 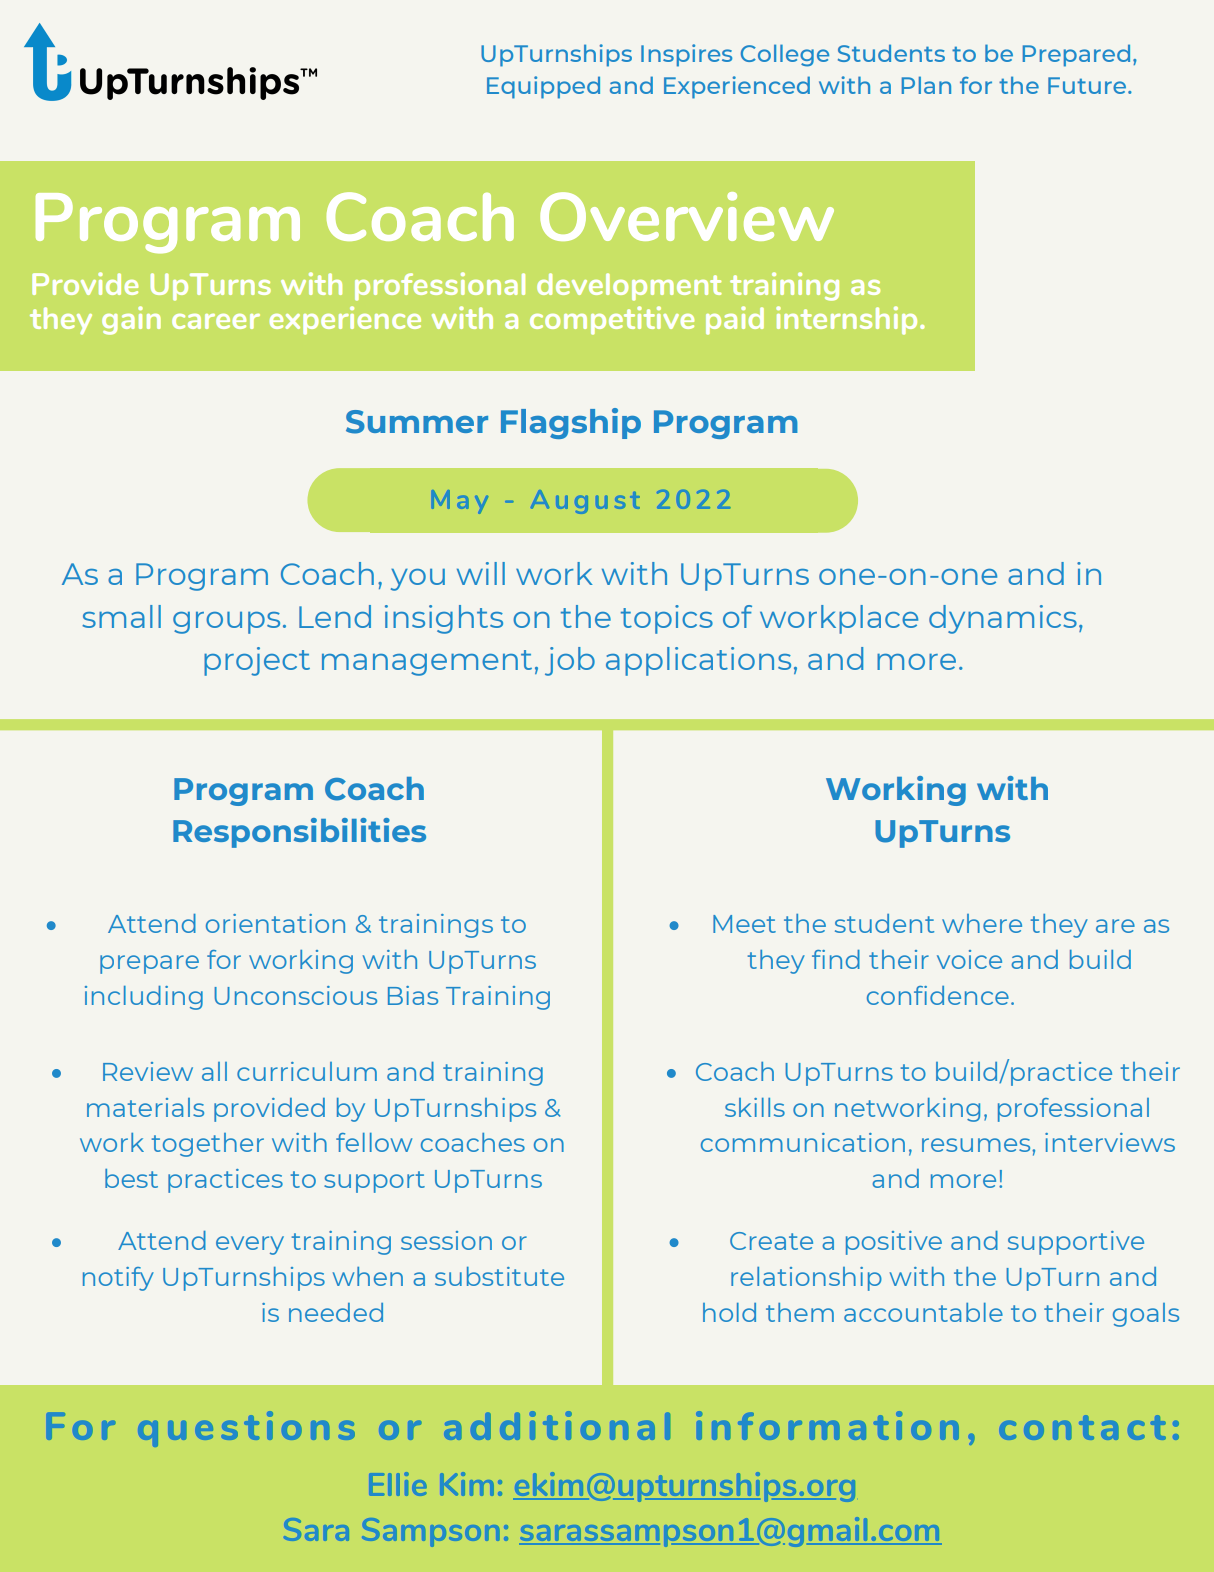 I want to click on Meet, so click(x=744, y=924).
